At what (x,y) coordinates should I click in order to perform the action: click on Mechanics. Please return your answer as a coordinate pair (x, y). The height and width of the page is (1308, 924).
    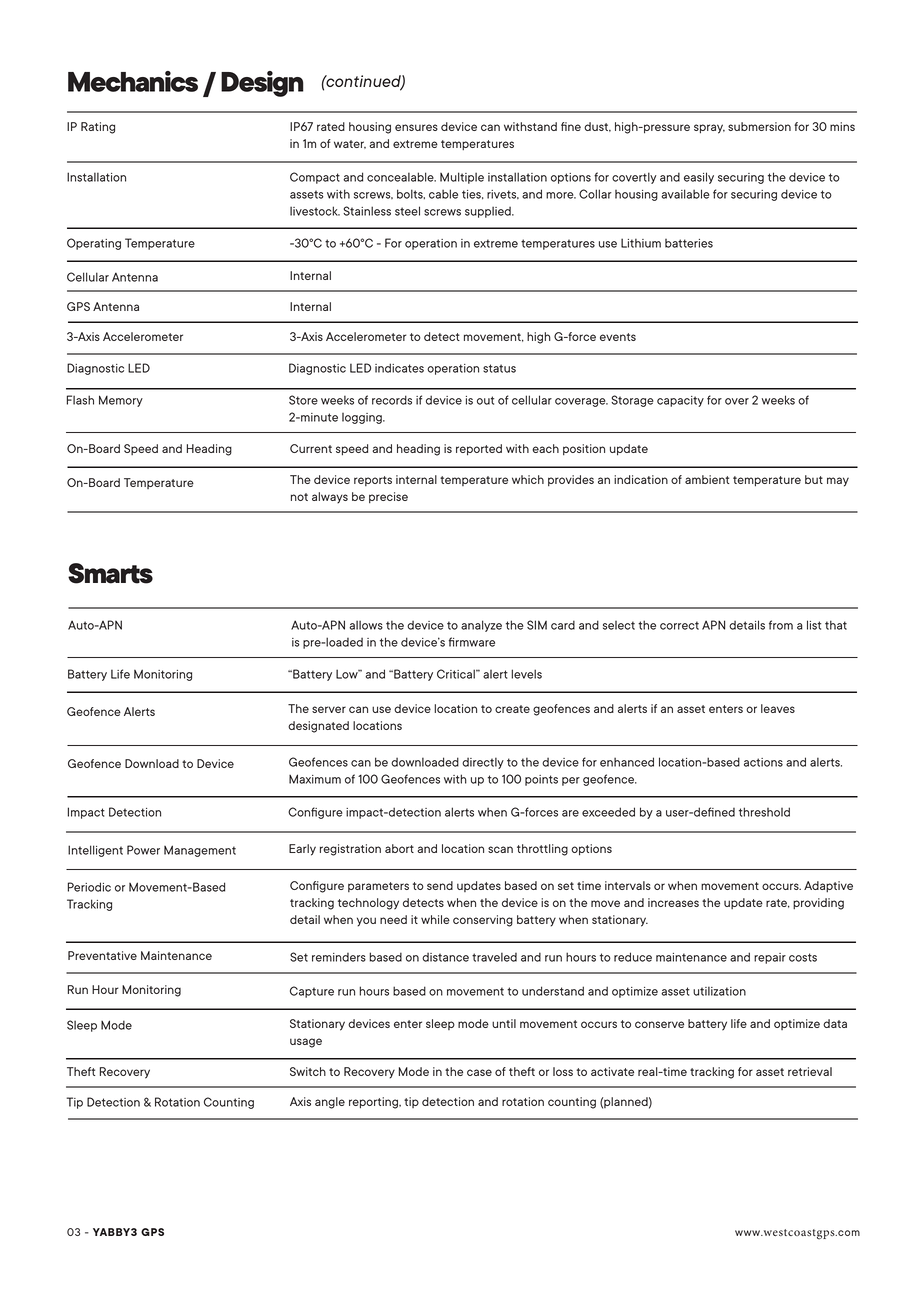
    Looking at the image, I should click on (133, 81).
